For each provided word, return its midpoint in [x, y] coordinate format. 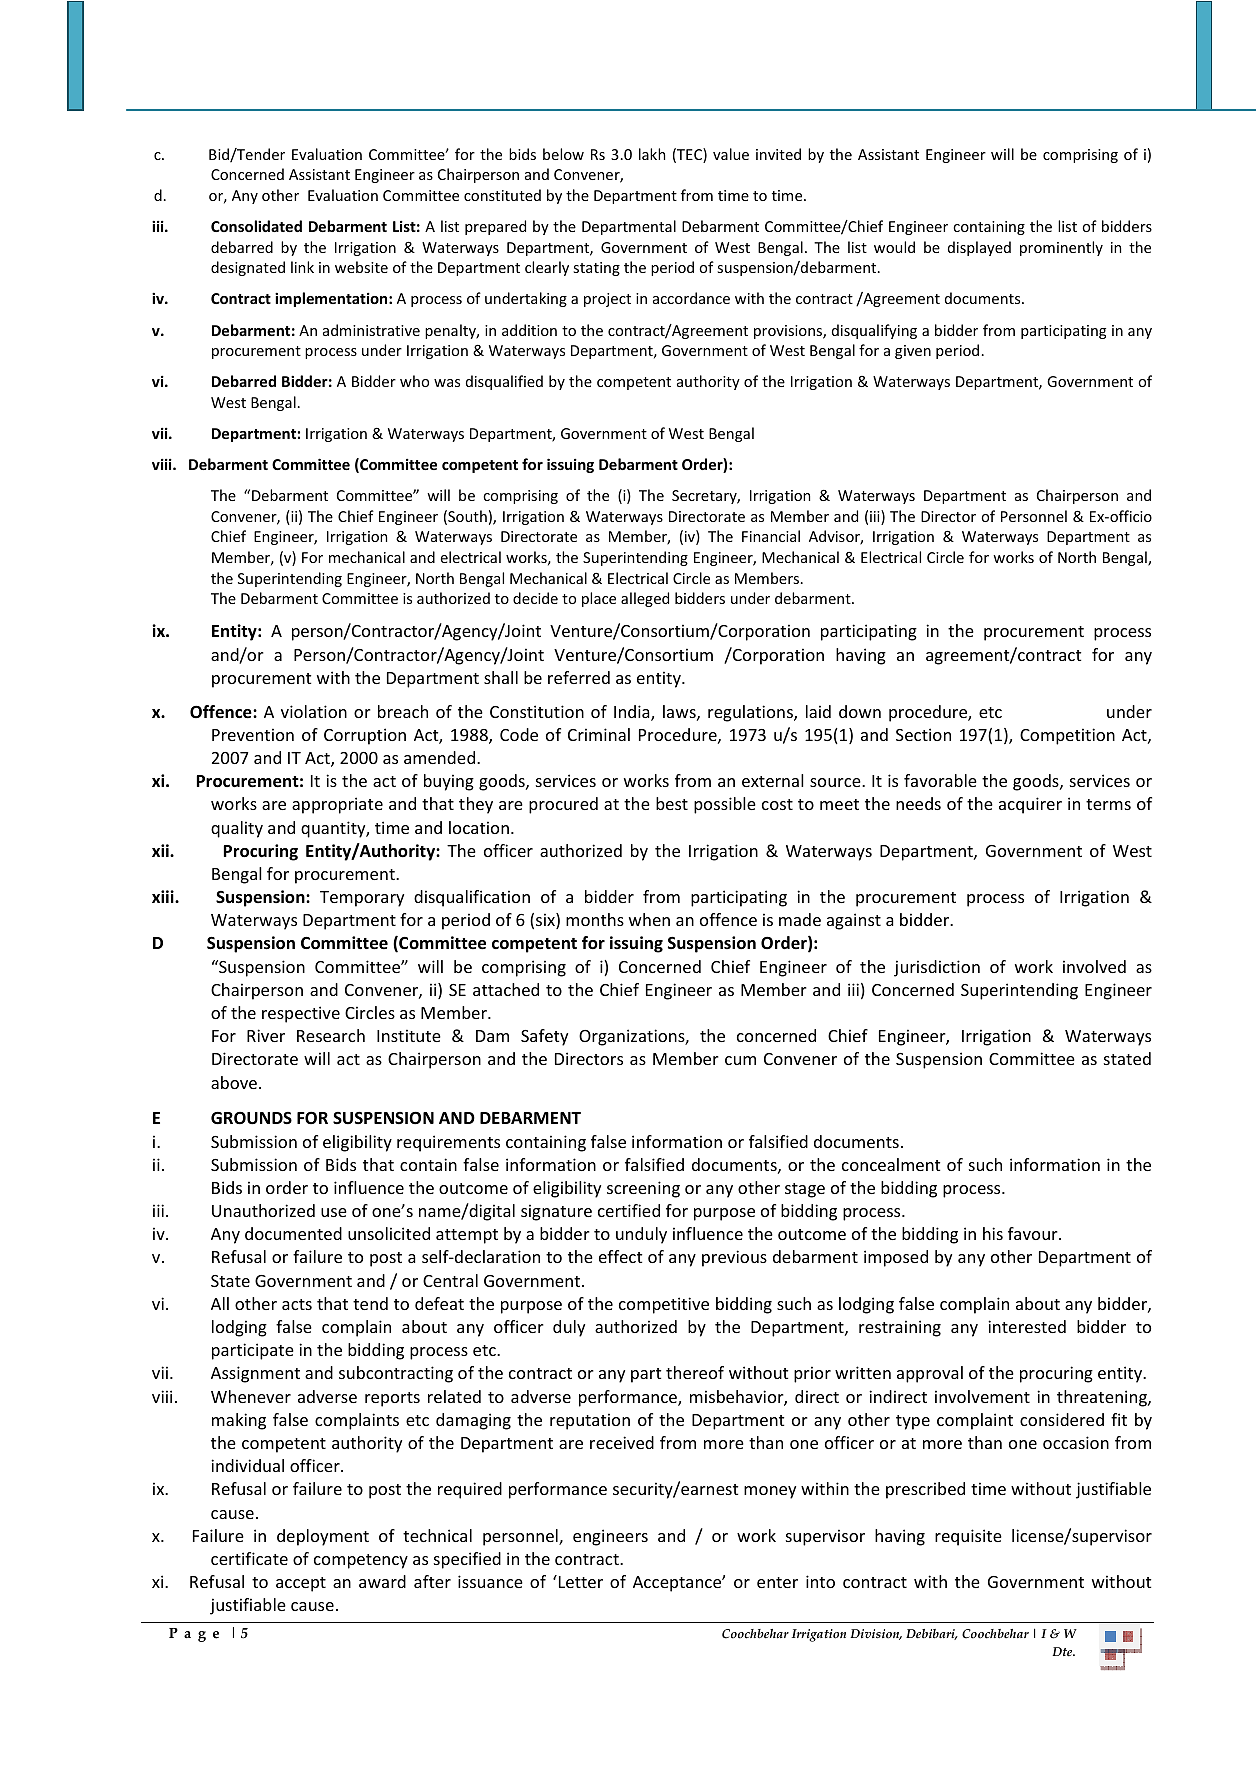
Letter [579, 1581]
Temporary [362, 899]
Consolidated [256, 226]
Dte [1063, 1652]
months [595, 919]
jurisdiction [937, 968]
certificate [249, 1558]
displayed [979, 248]
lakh [652, 154]
